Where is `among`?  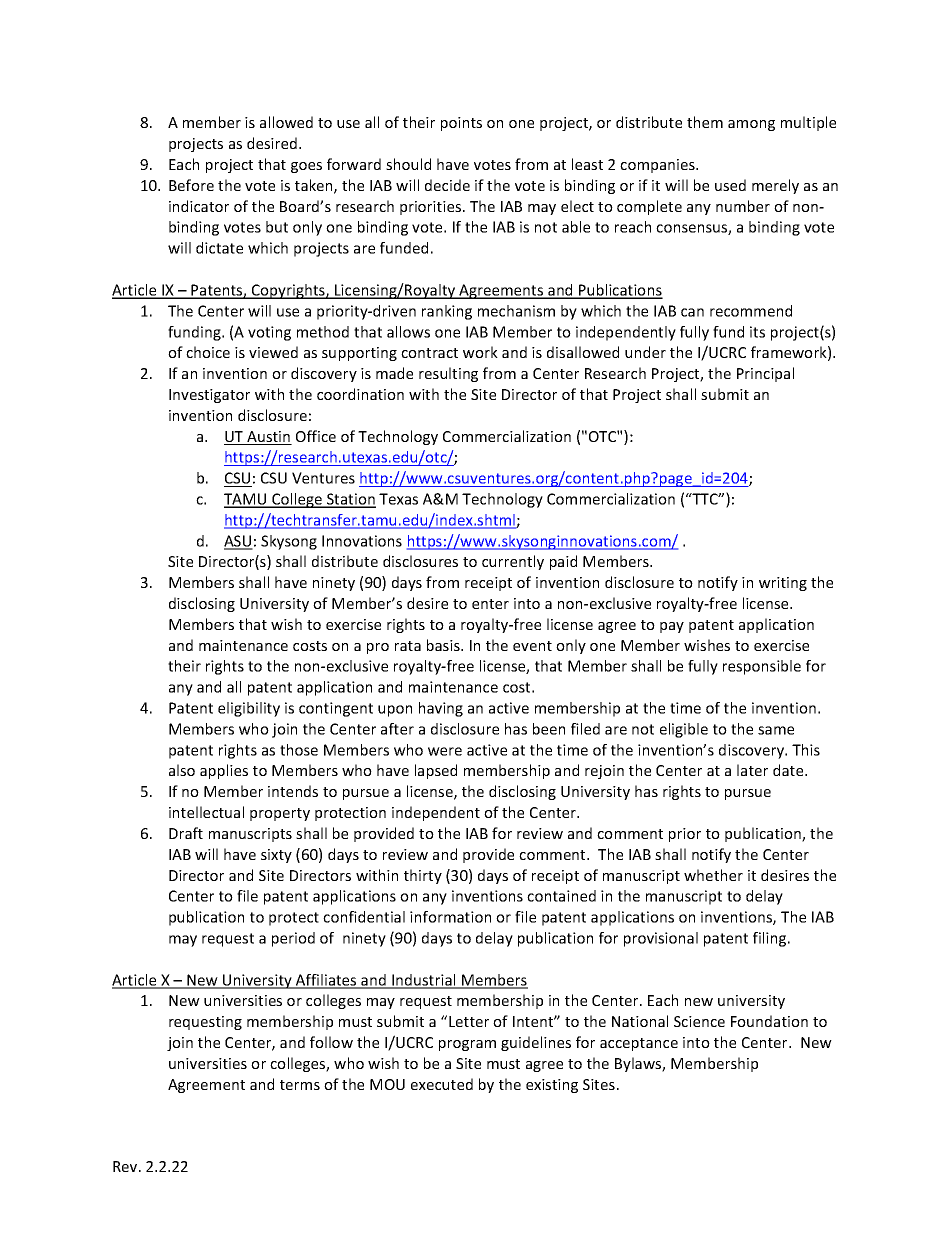 among is located at coordinates (751, 125).
